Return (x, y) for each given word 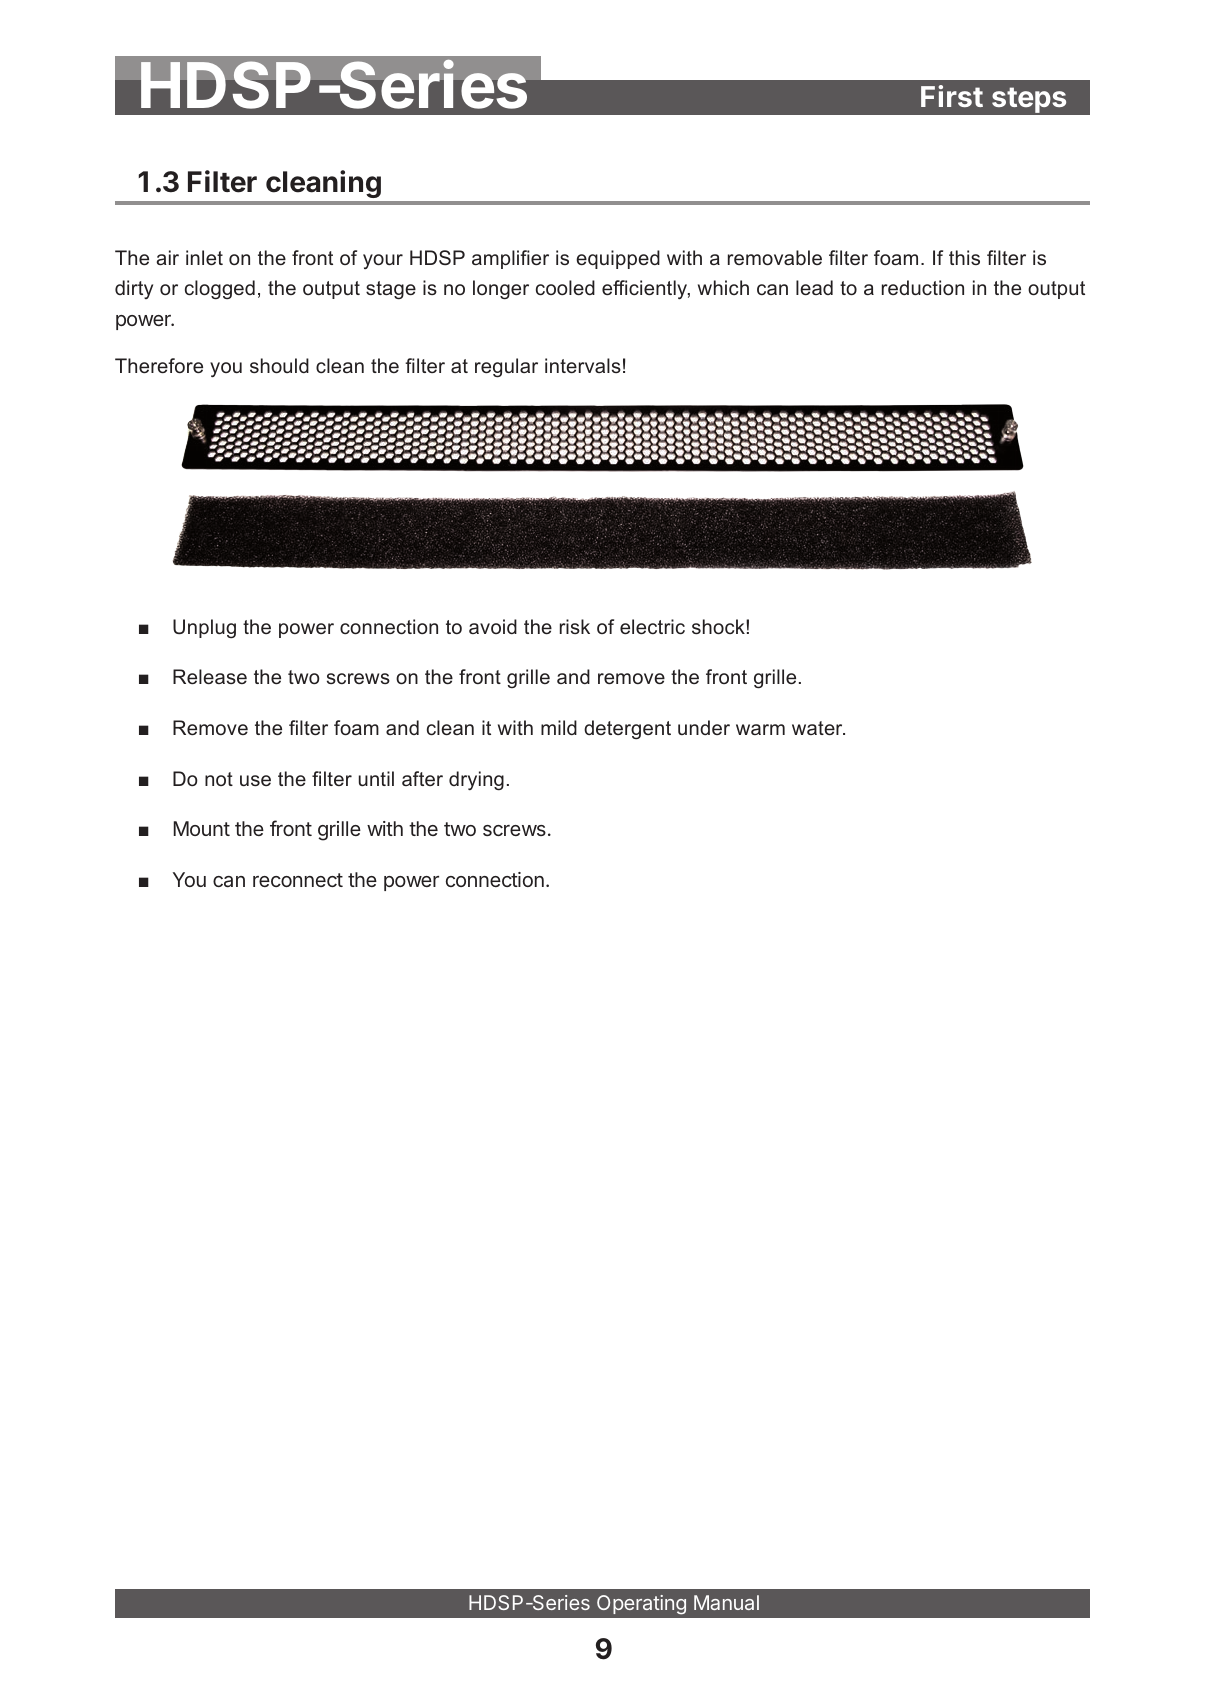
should (279, 365)
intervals (583, 365)
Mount (202, 828)
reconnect (298, 880)
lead (814, 287)
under (704, 727)
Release (210, 676)
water (818, 728)
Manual (726, 1602)
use (255, 780)
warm (760, 729)
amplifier (510, 259)
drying (476, 781)
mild (559, 727)
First (952, 96)
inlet (204, 257)
